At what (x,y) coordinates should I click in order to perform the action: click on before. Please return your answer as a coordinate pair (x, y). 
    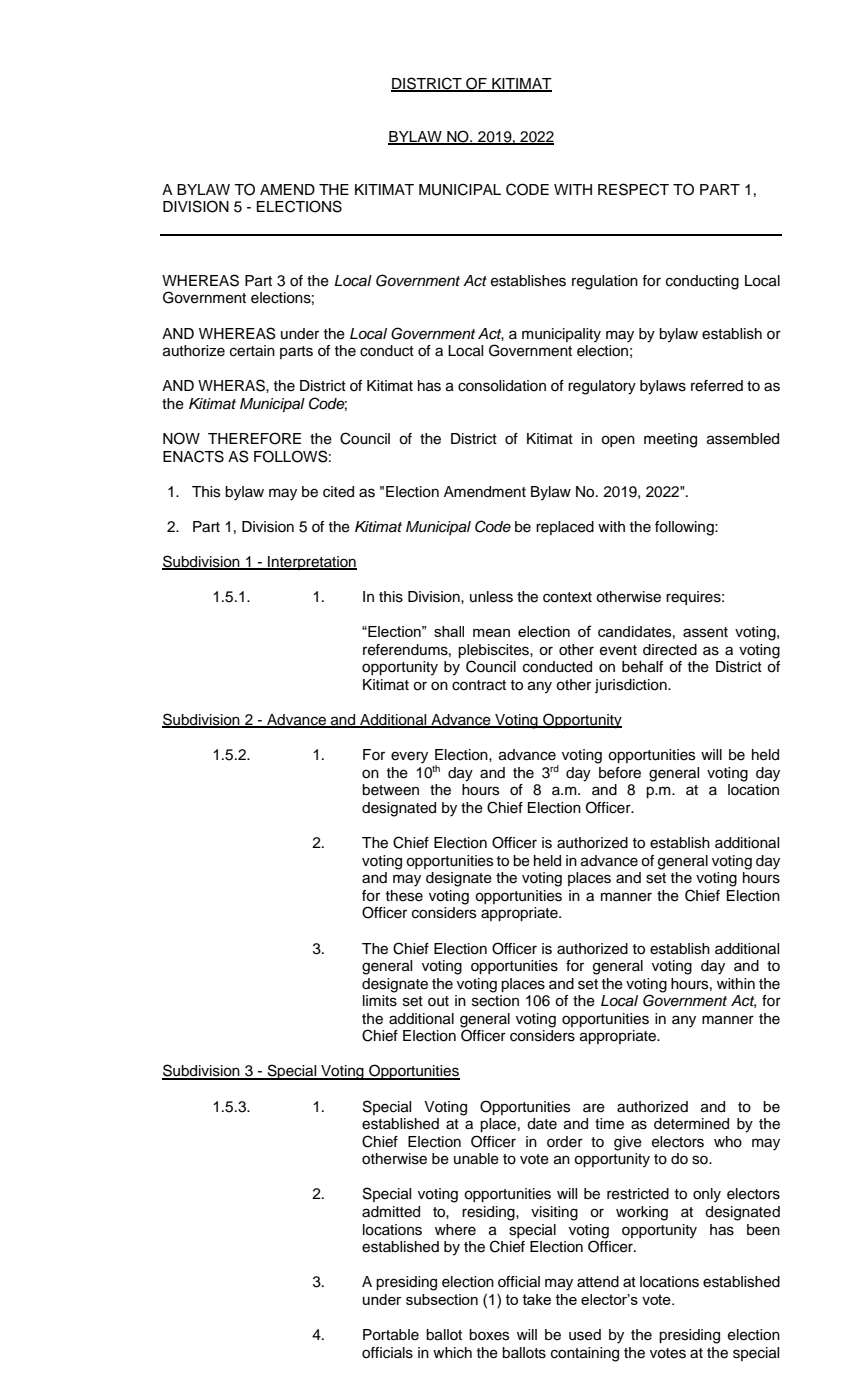
    Looking at the image, I should click on (620, 773).
